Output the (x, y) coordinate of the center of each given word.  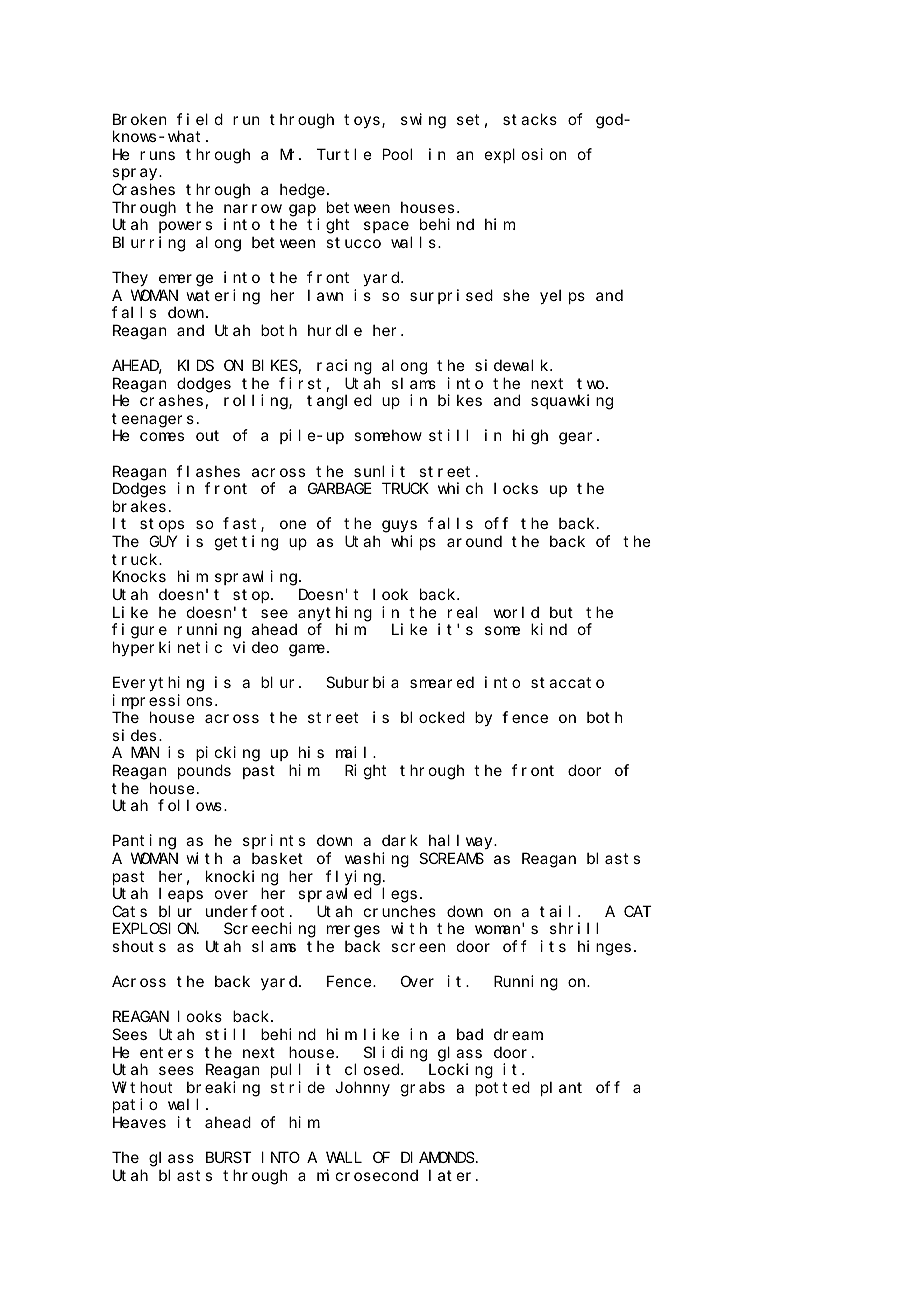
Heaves (139, 1123)
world (516, 612)
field (200, 119)
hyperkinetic (167, 648)
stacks (530, 119)
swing (423, 121)
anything (335, 614)
